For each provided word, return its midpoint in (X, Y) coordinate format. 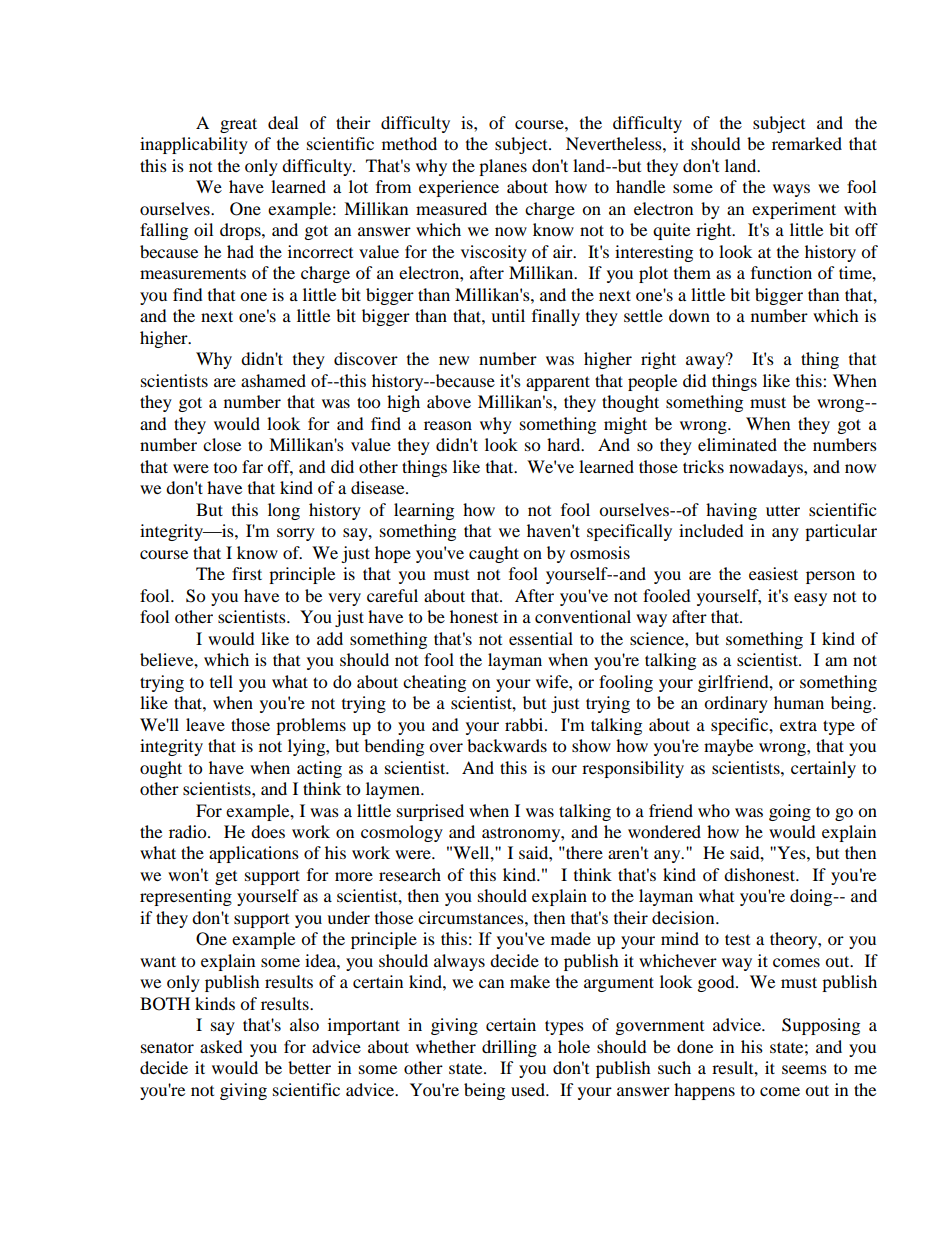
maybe (728, 747)
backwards (507, 745)
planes (503, 167)
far (252, 466)
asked (221, 1046)
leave (205, 724)
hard (565, 444)
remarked (807, 143)
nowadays (767, 468)
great (238, 125)
